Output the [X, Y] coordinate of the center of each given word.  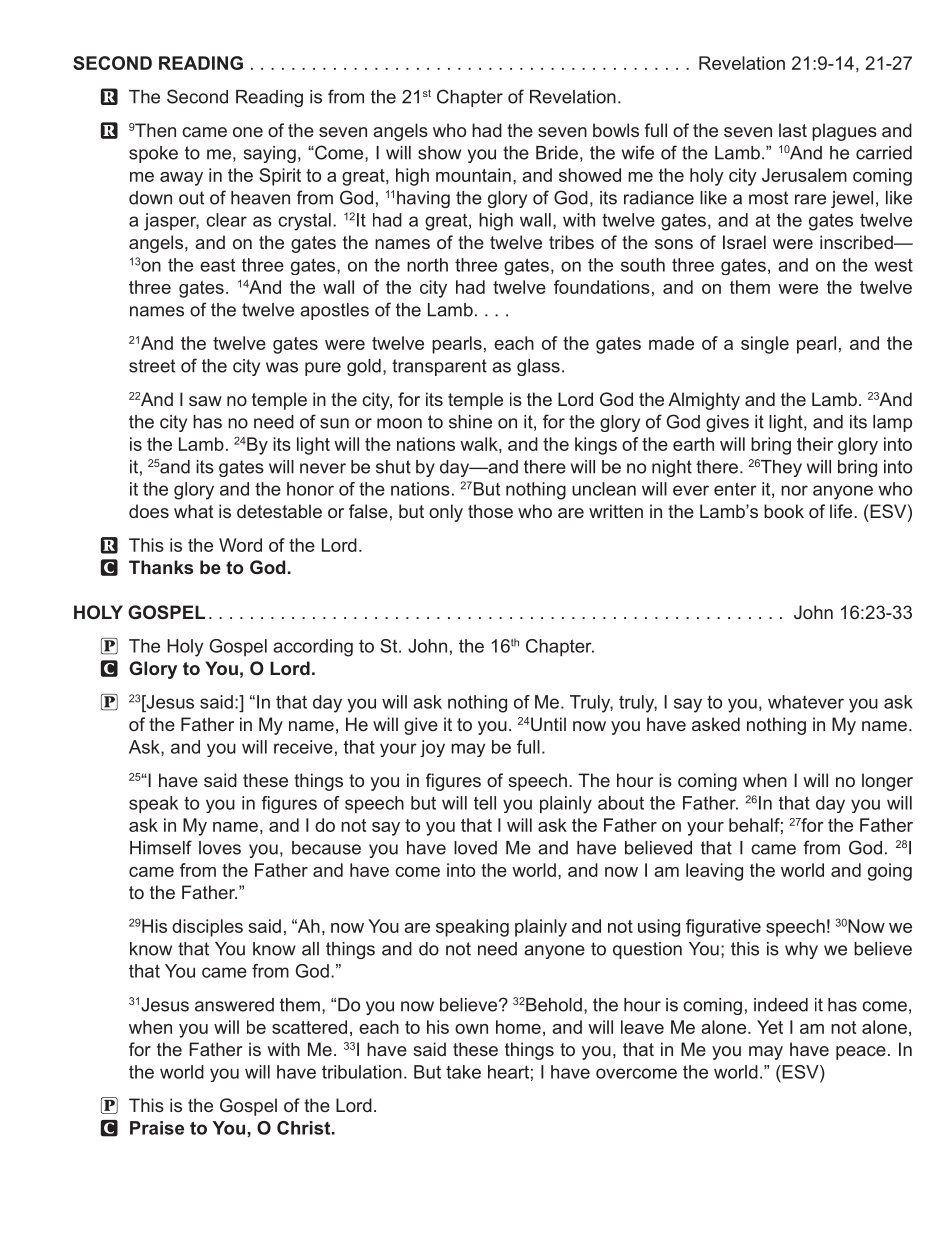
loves [220, 848]
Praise [157, 1128]
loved [475, 848]
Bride [557, 153]
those [490, 511]
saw [205, 401]
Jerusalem [804, 175]
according [313, 648]
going [890, 872]
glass [538, 367]
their [815, 444]
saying [270, 154]
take [463, 1072]
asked [716, 724]
